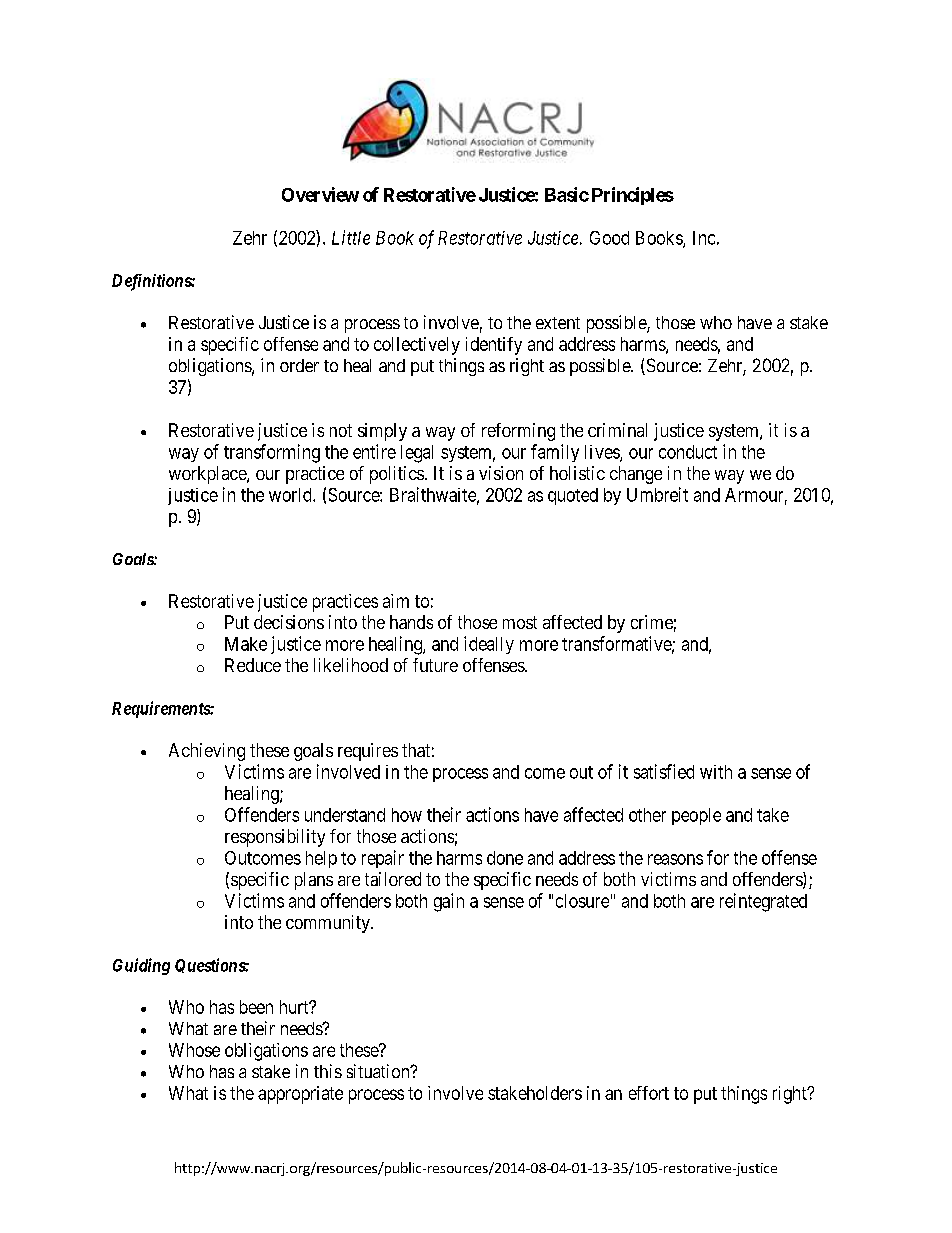 Image resolution: width=952 pixels, height=1233 pixels. What do you see at coordinates (246, 644) in the image?
I see `Make` at bounding box center [246, 644].
